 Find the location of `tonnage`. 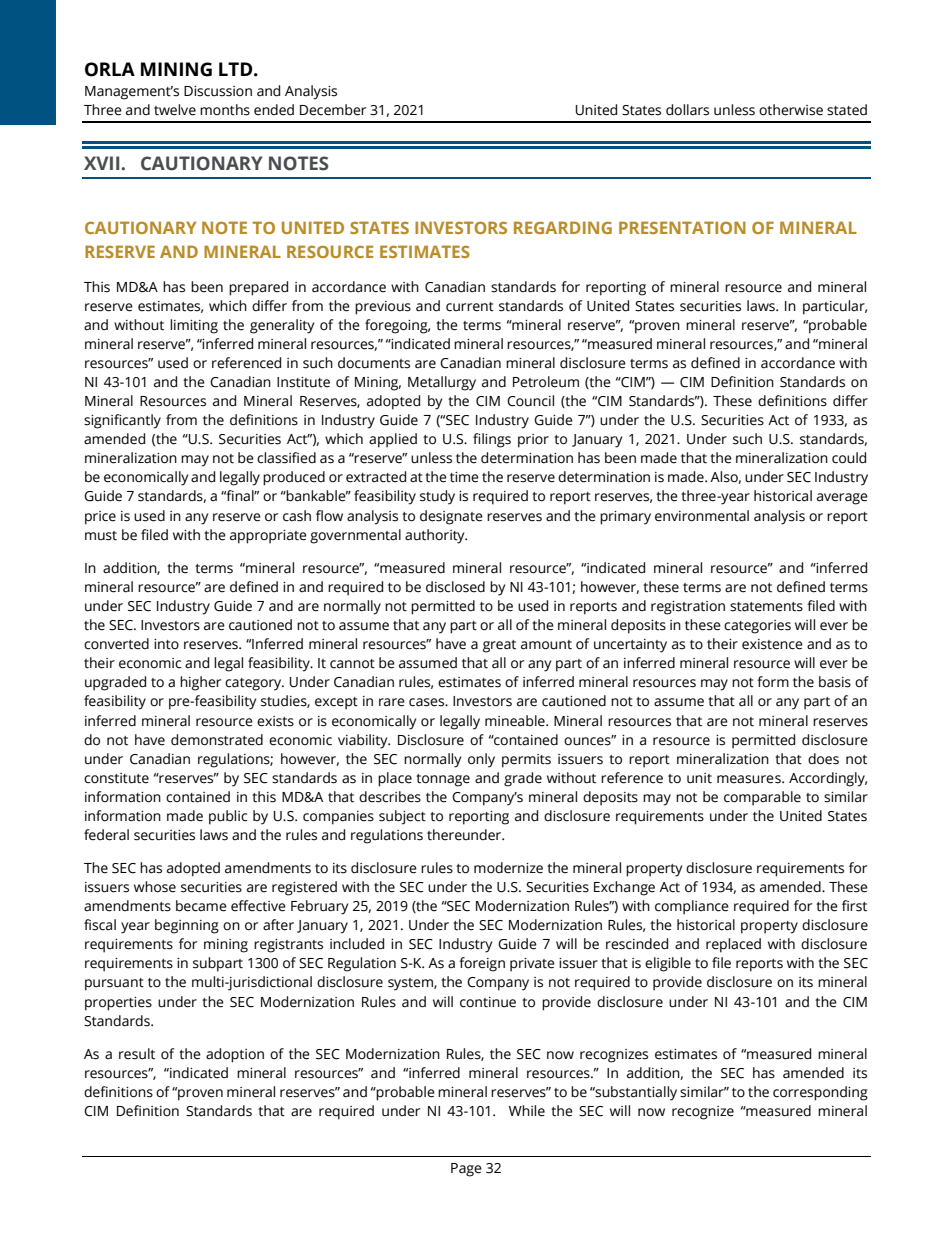

tonnage is located at coordinates (443, 780).
